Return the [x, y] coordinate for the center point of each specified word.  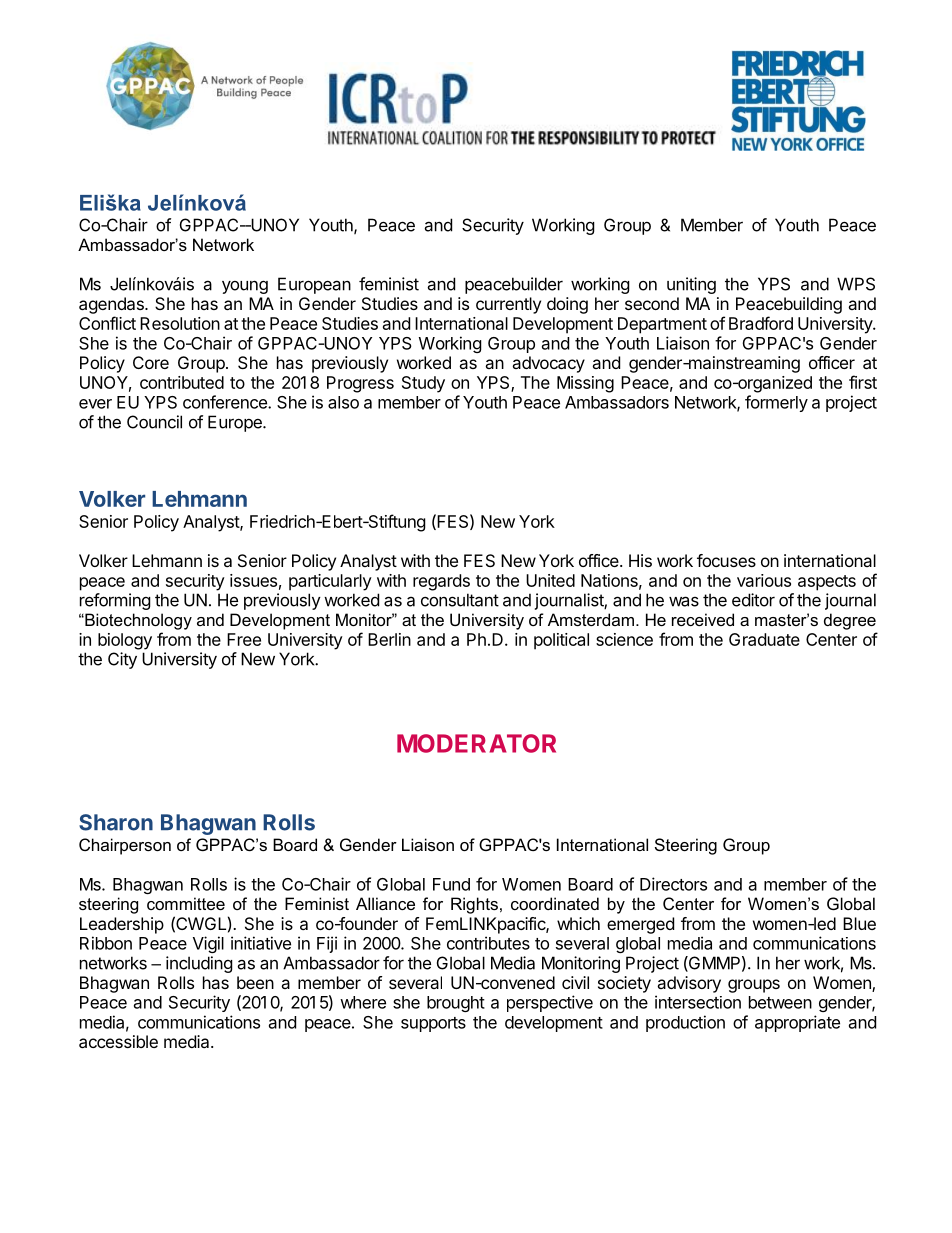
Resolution [180, 323]
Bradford [761, 323]
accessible [118, 1041]
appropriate [797, 1023]
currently [508, 305]
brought [456, 1004]
